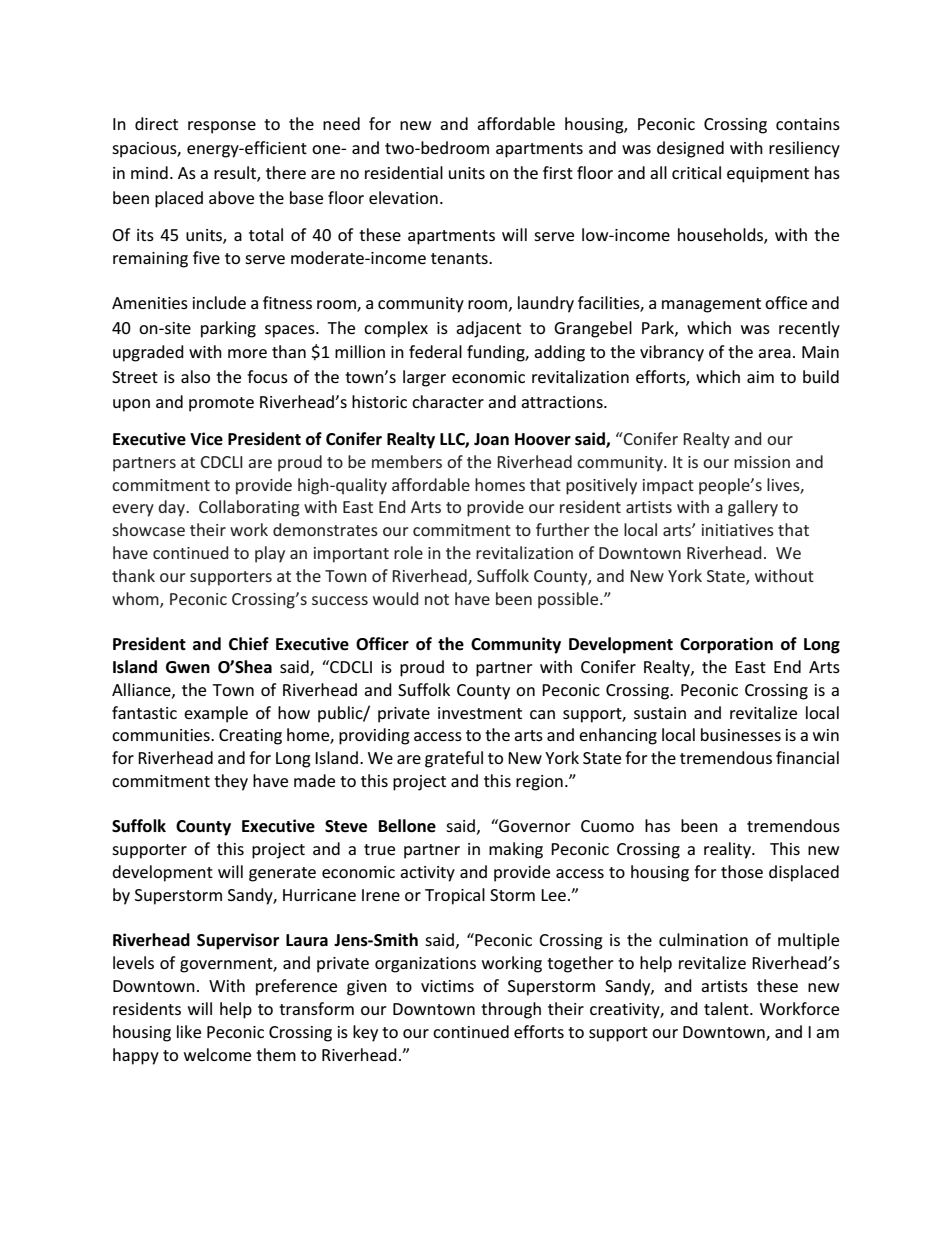 The height and width of the document is (1233, 952). I want to click on not, so click(437, 599).
